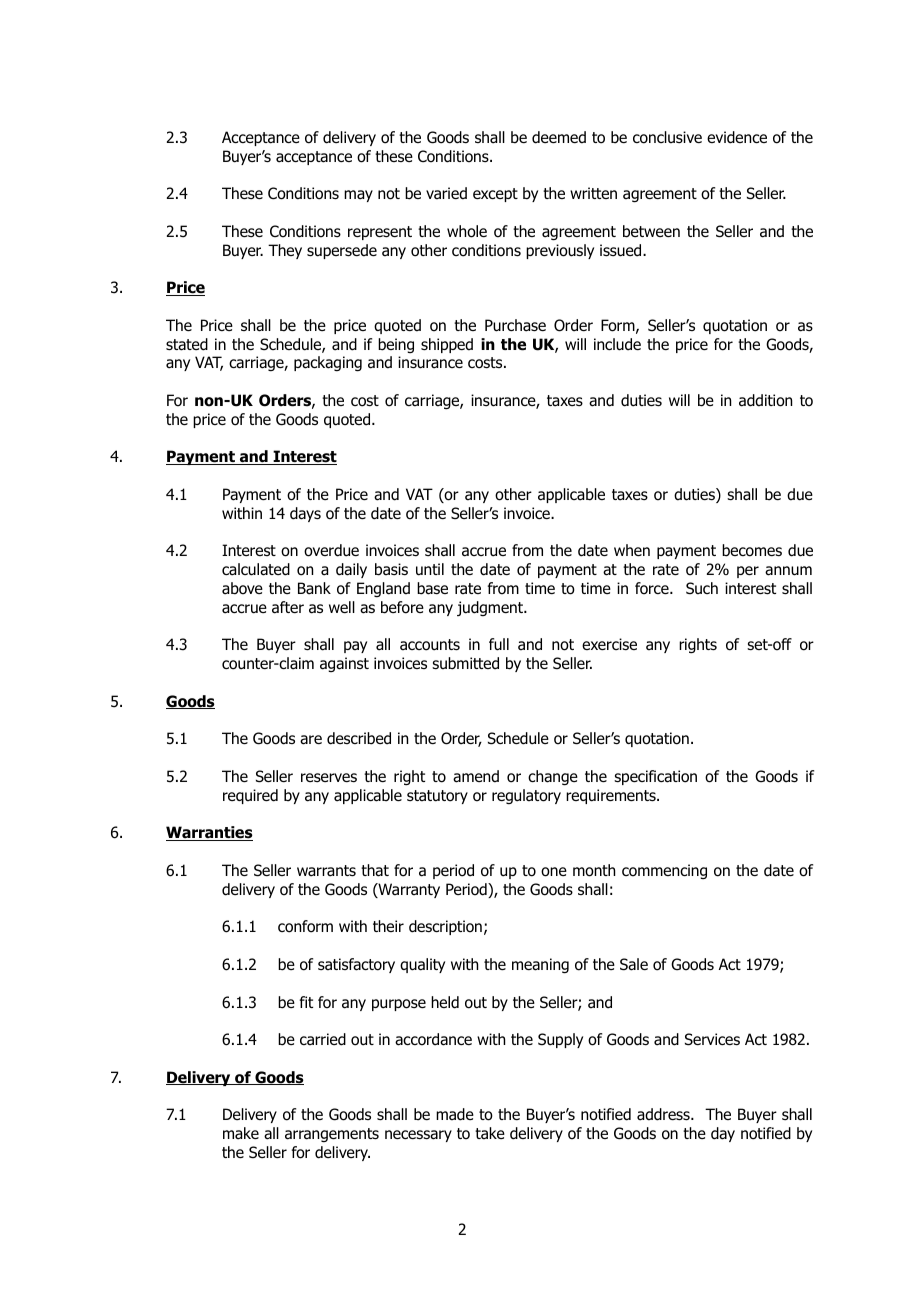 Image resolution: width=924 pixels, height=1308 pixels. Describe the element at coordinates (490, 1133) in the screenshot. I see `take` at that location.
